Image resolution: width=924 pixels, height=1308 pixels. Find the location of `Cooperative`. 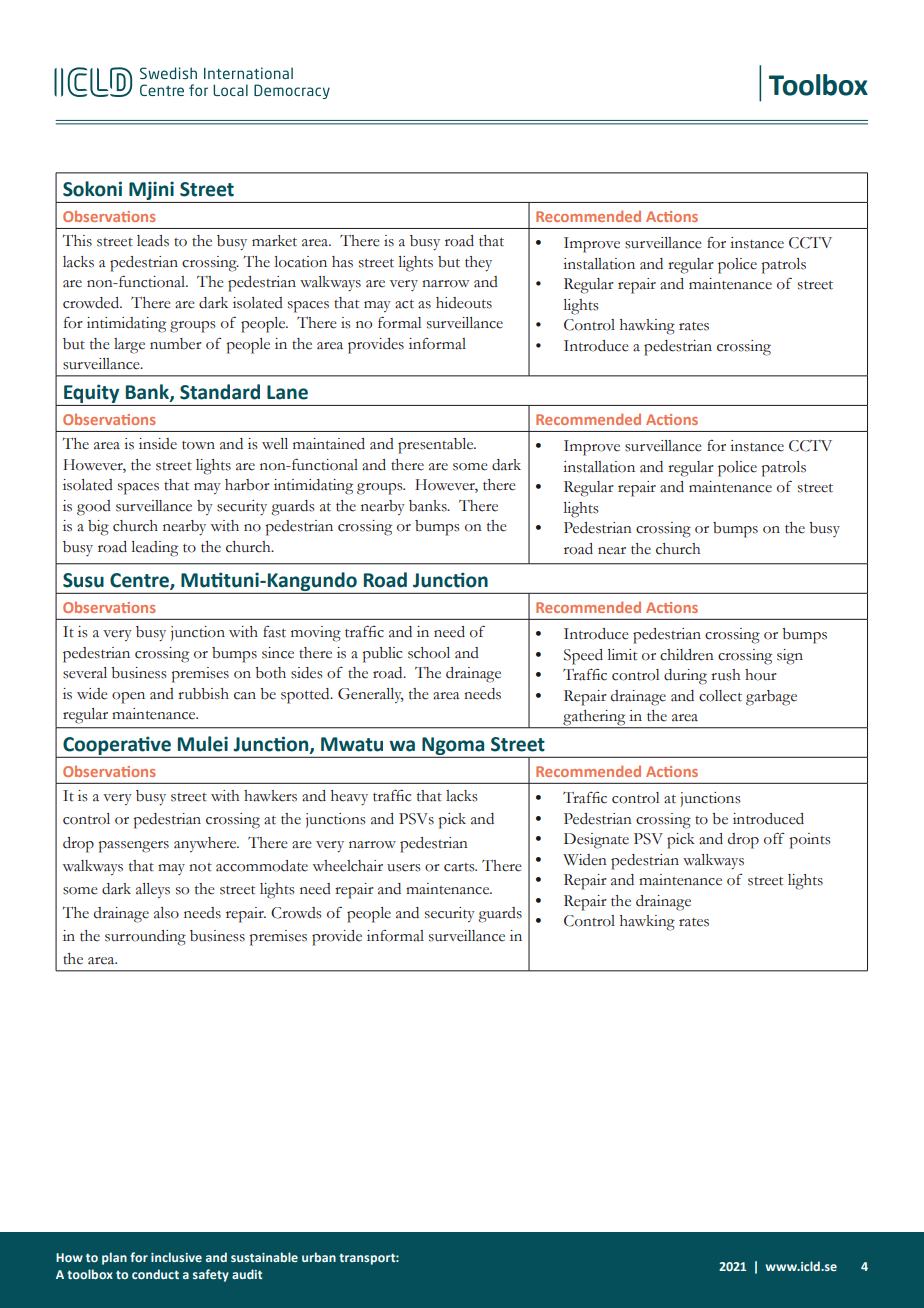

Cooperative is located at coordinates (117, 746).
